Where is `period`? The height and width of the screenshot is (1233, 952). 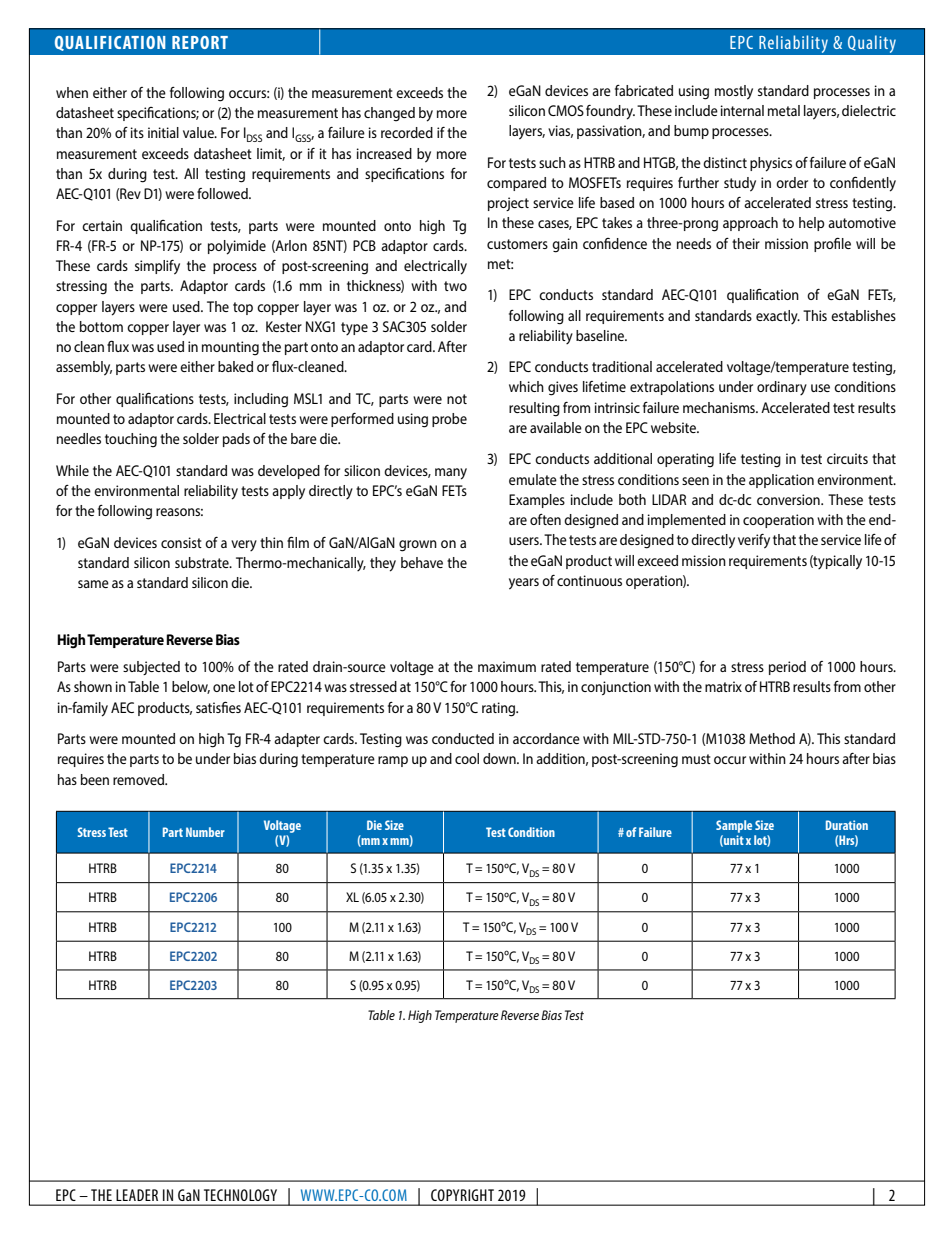 period is located at coordinates (787, 668).
